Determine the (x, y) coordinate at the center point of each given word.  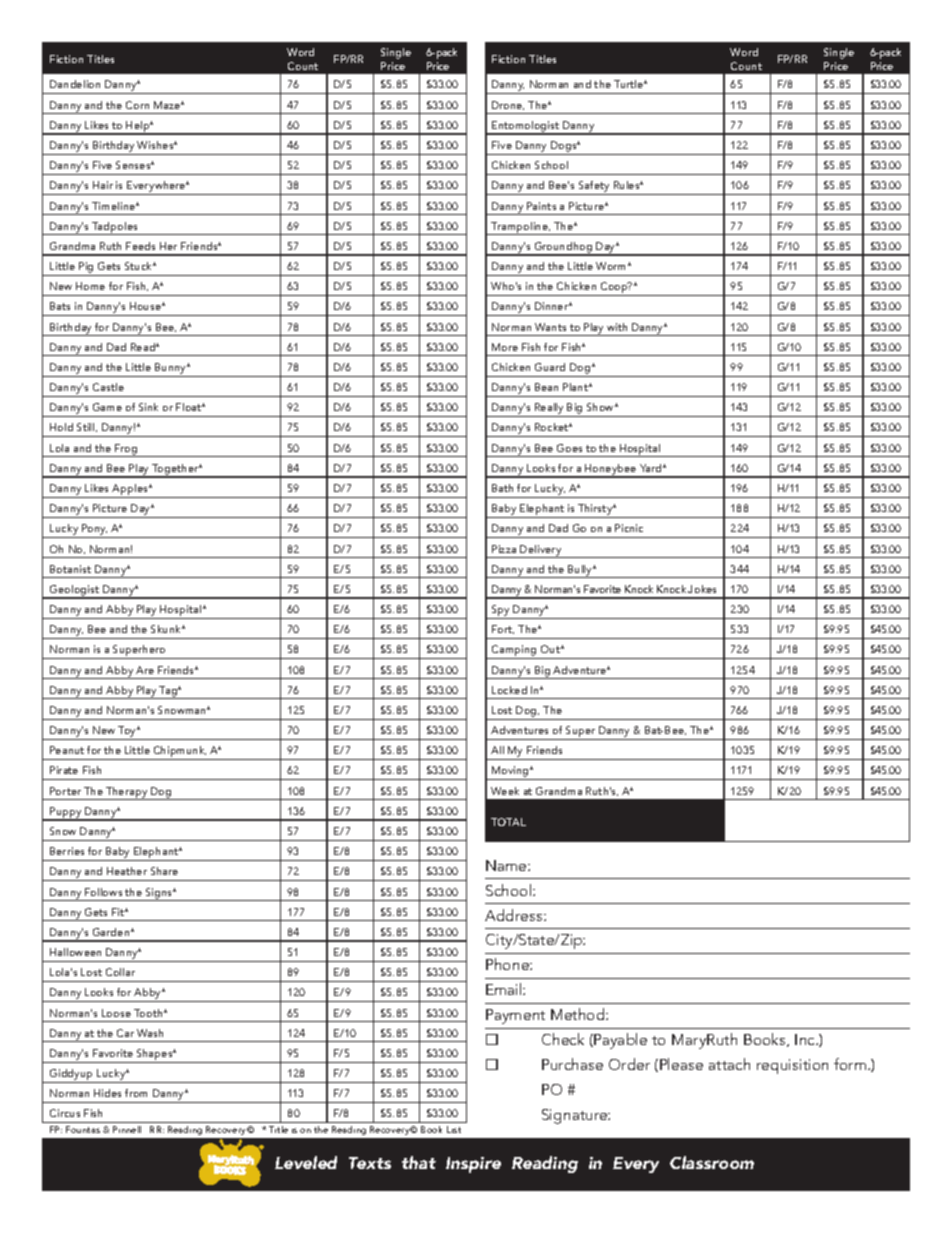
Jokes (702, 589)
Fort (503, 629)
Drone (508, 105)
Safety (594, 188)
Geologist (75, 591)
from (136, 1093)
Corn (137, 105)
